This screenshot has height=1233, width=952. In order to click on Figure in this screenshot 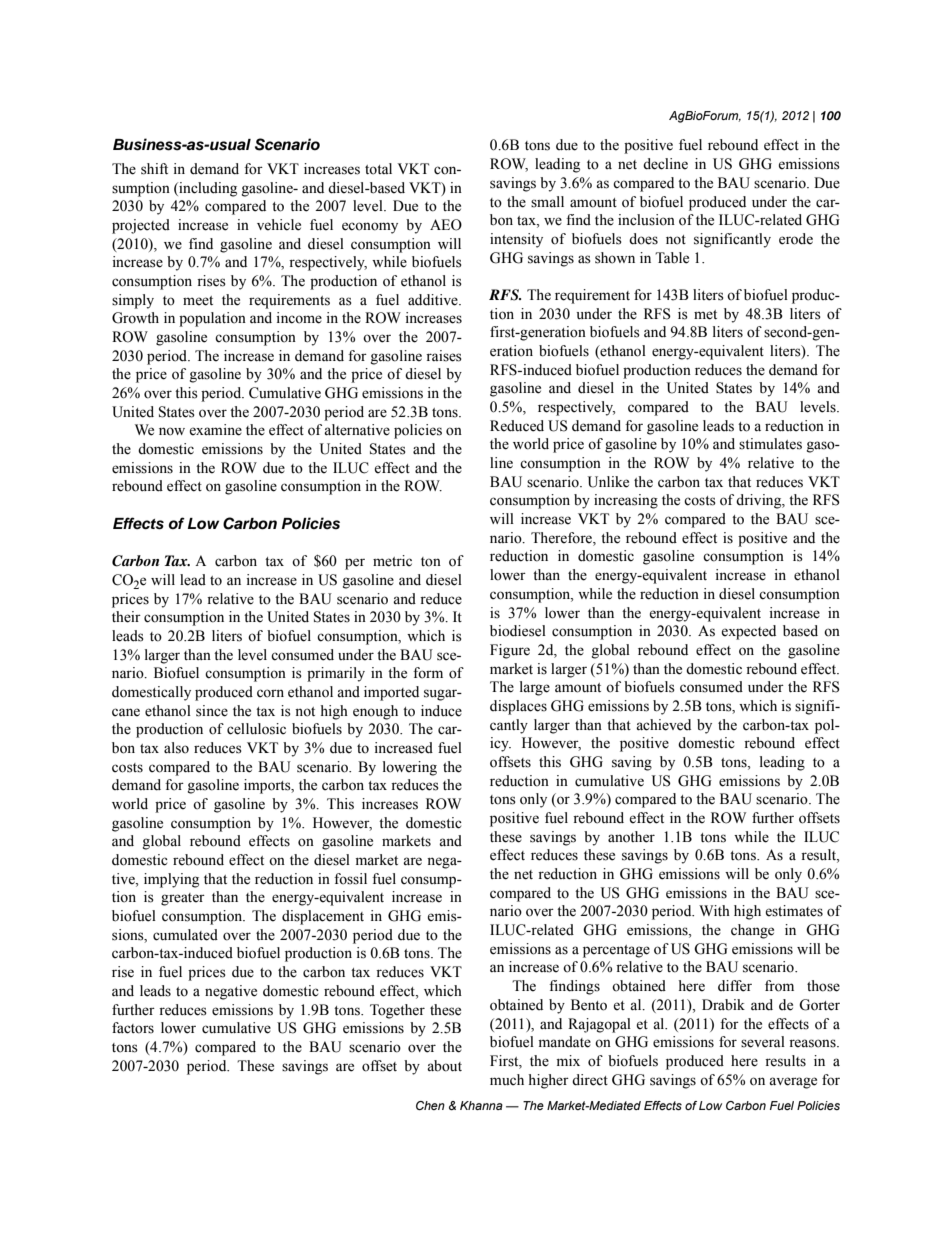, I will do `click(510, 651)`.
